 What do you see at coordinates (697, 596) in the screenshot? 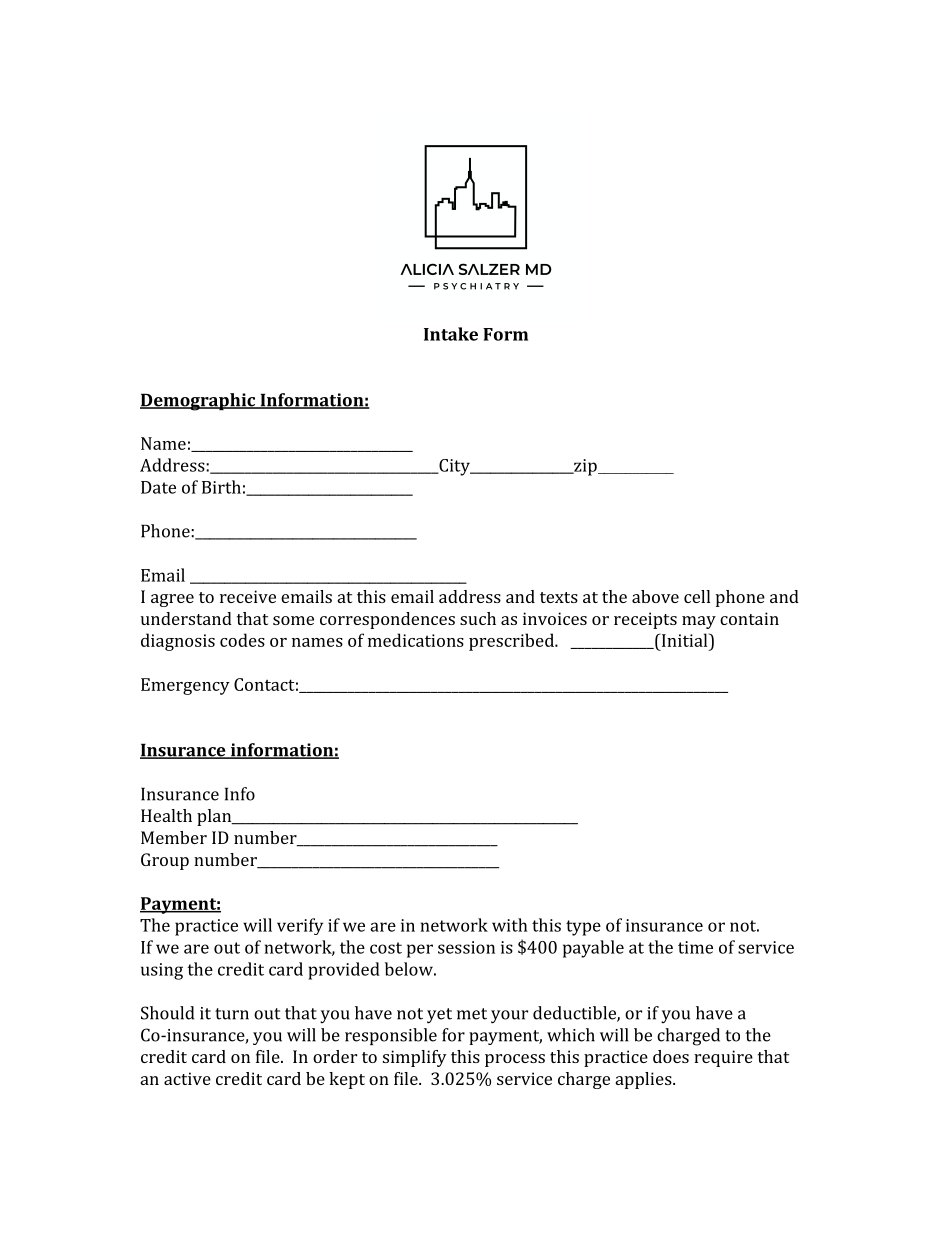
I see `cell` at bounding box center [697, 596].
